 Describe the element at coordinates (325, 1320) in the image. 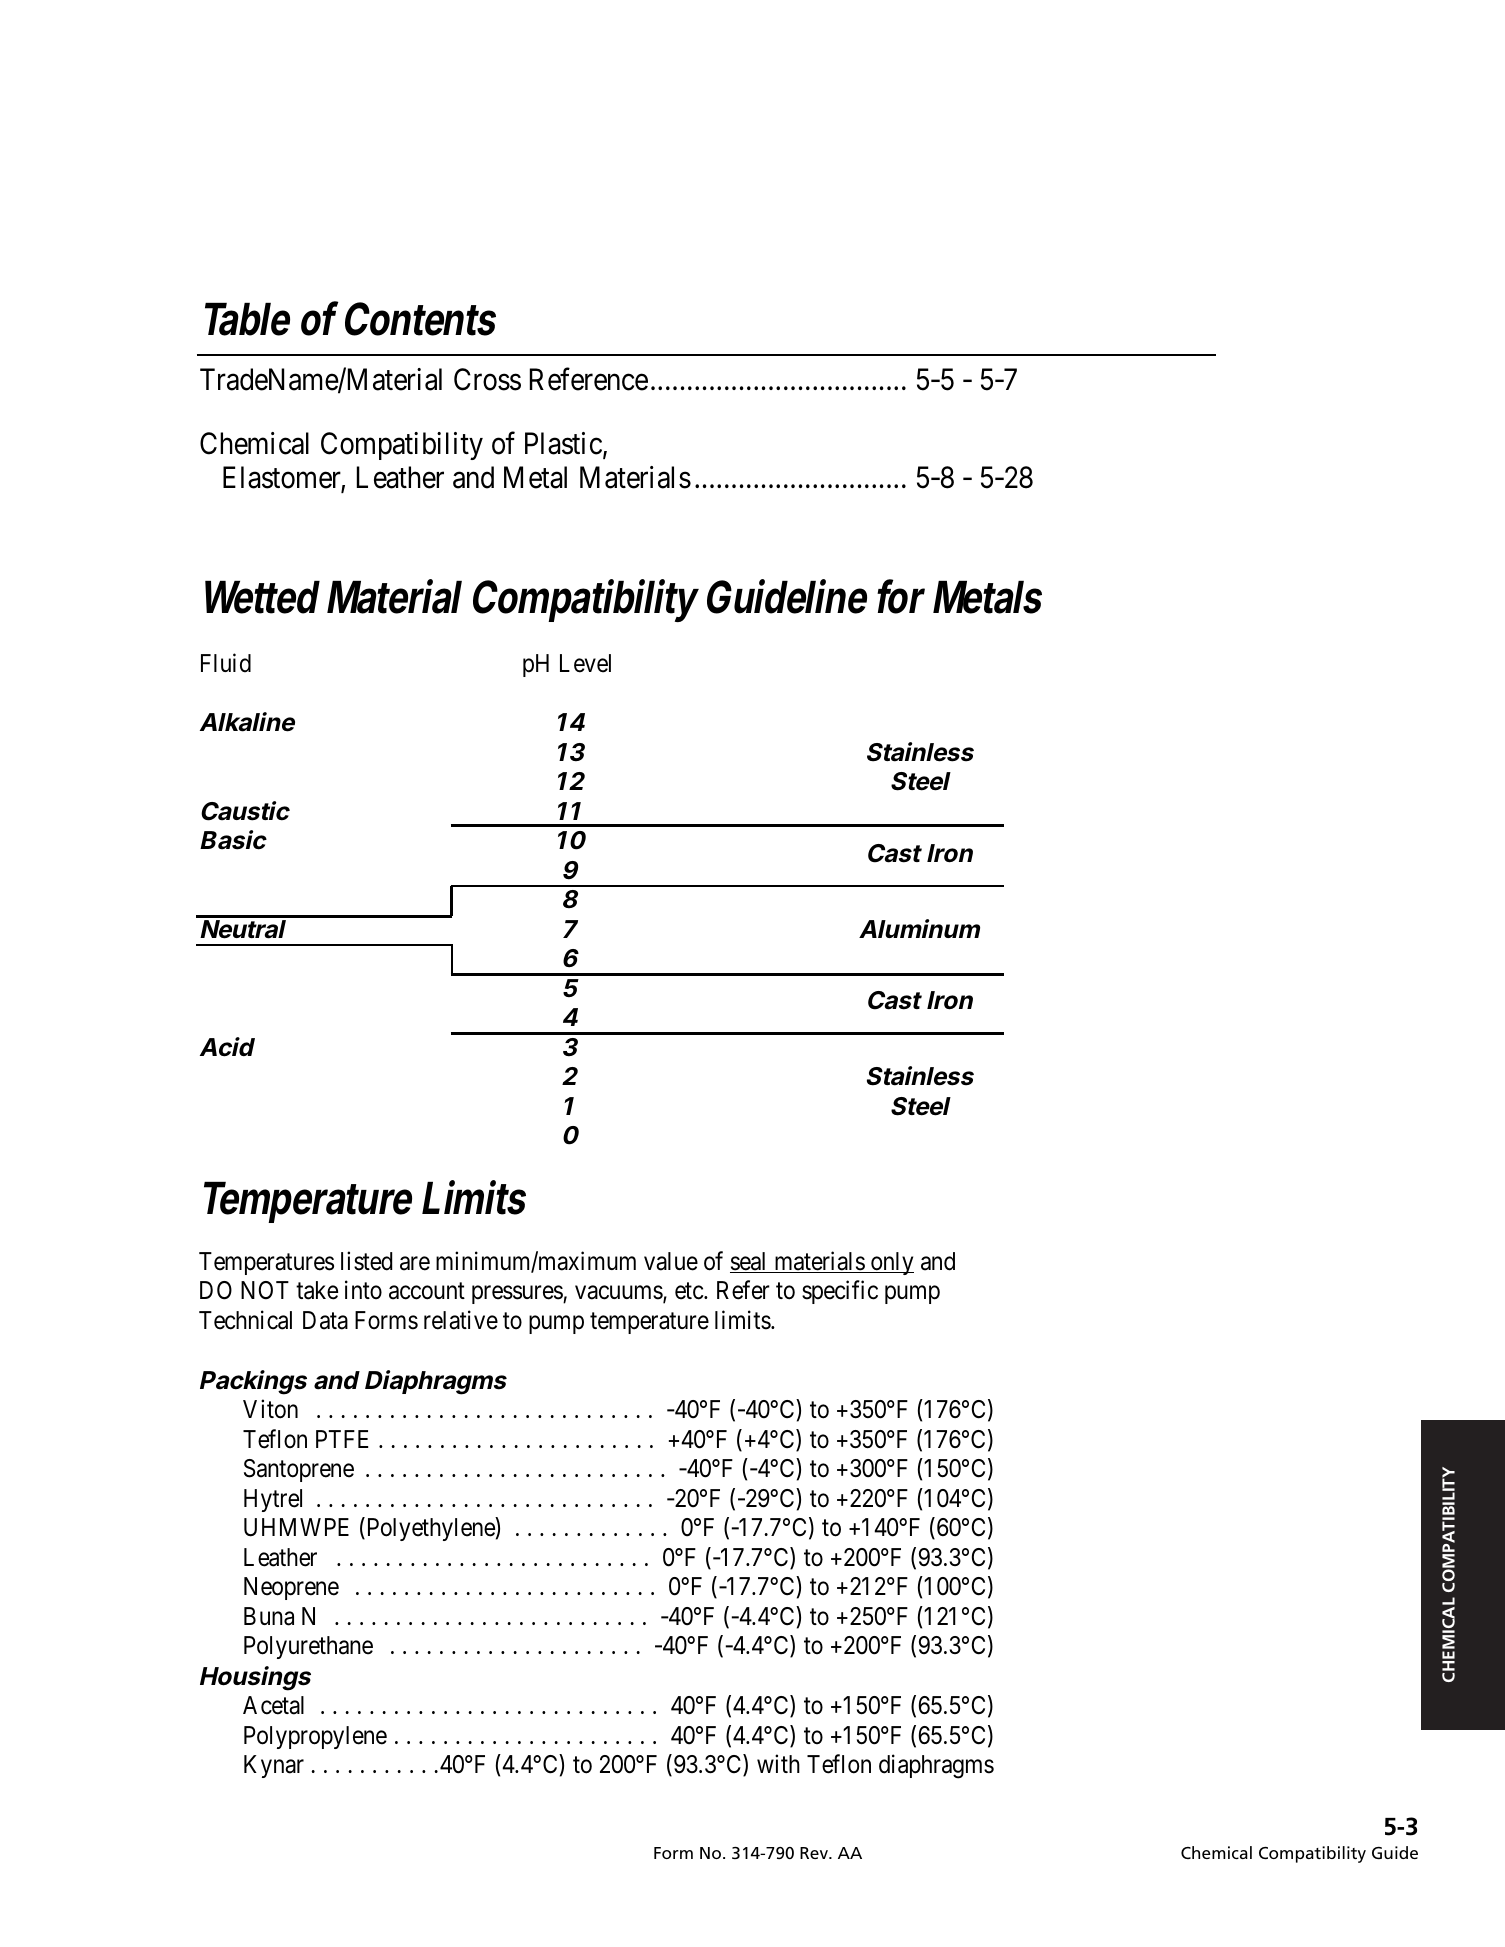

I see `Data` at that location.
